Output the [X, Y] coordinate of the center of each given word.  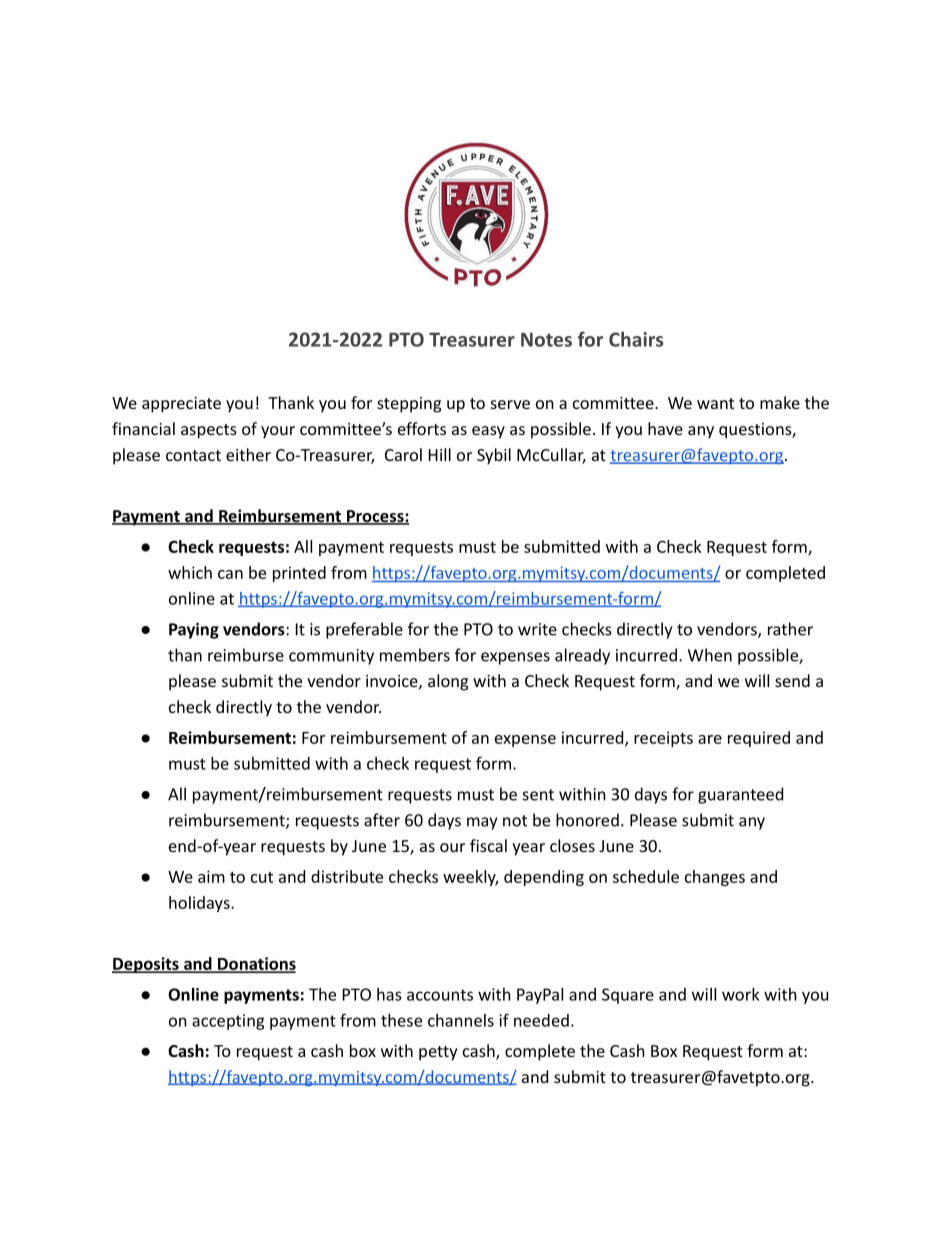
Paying [194, 631]
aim [211, 876]
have [665, 428]
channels [461, 1020]
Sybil [494, 456]
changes [715, 878]
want [715, 403]
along [448, 682]
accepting [228, 1022]
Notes [546, 339]
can [230, 574]
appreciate [181, 405]
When [710, 655]
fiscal [488, 845]
